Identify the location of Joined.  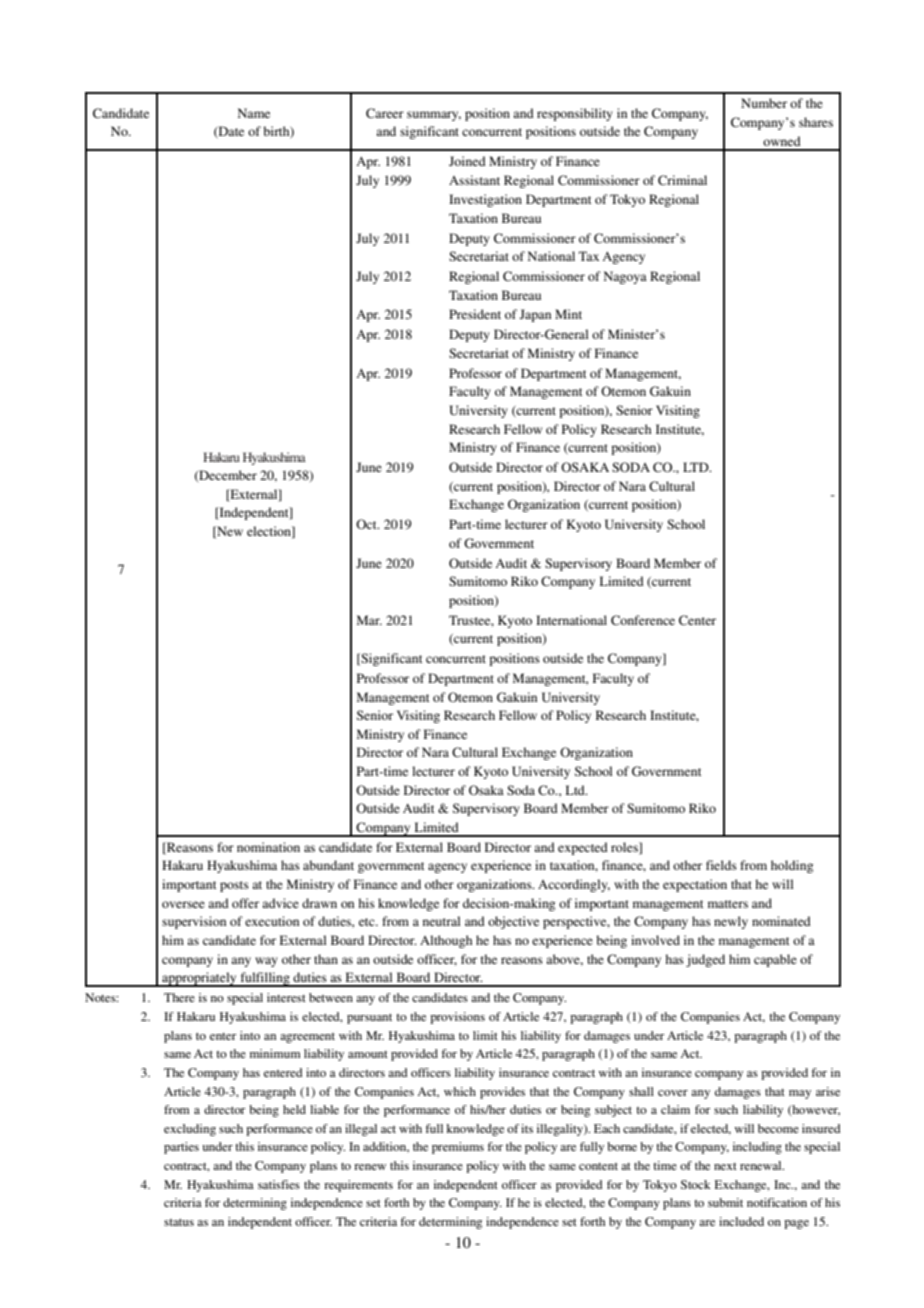
(467, 161).
